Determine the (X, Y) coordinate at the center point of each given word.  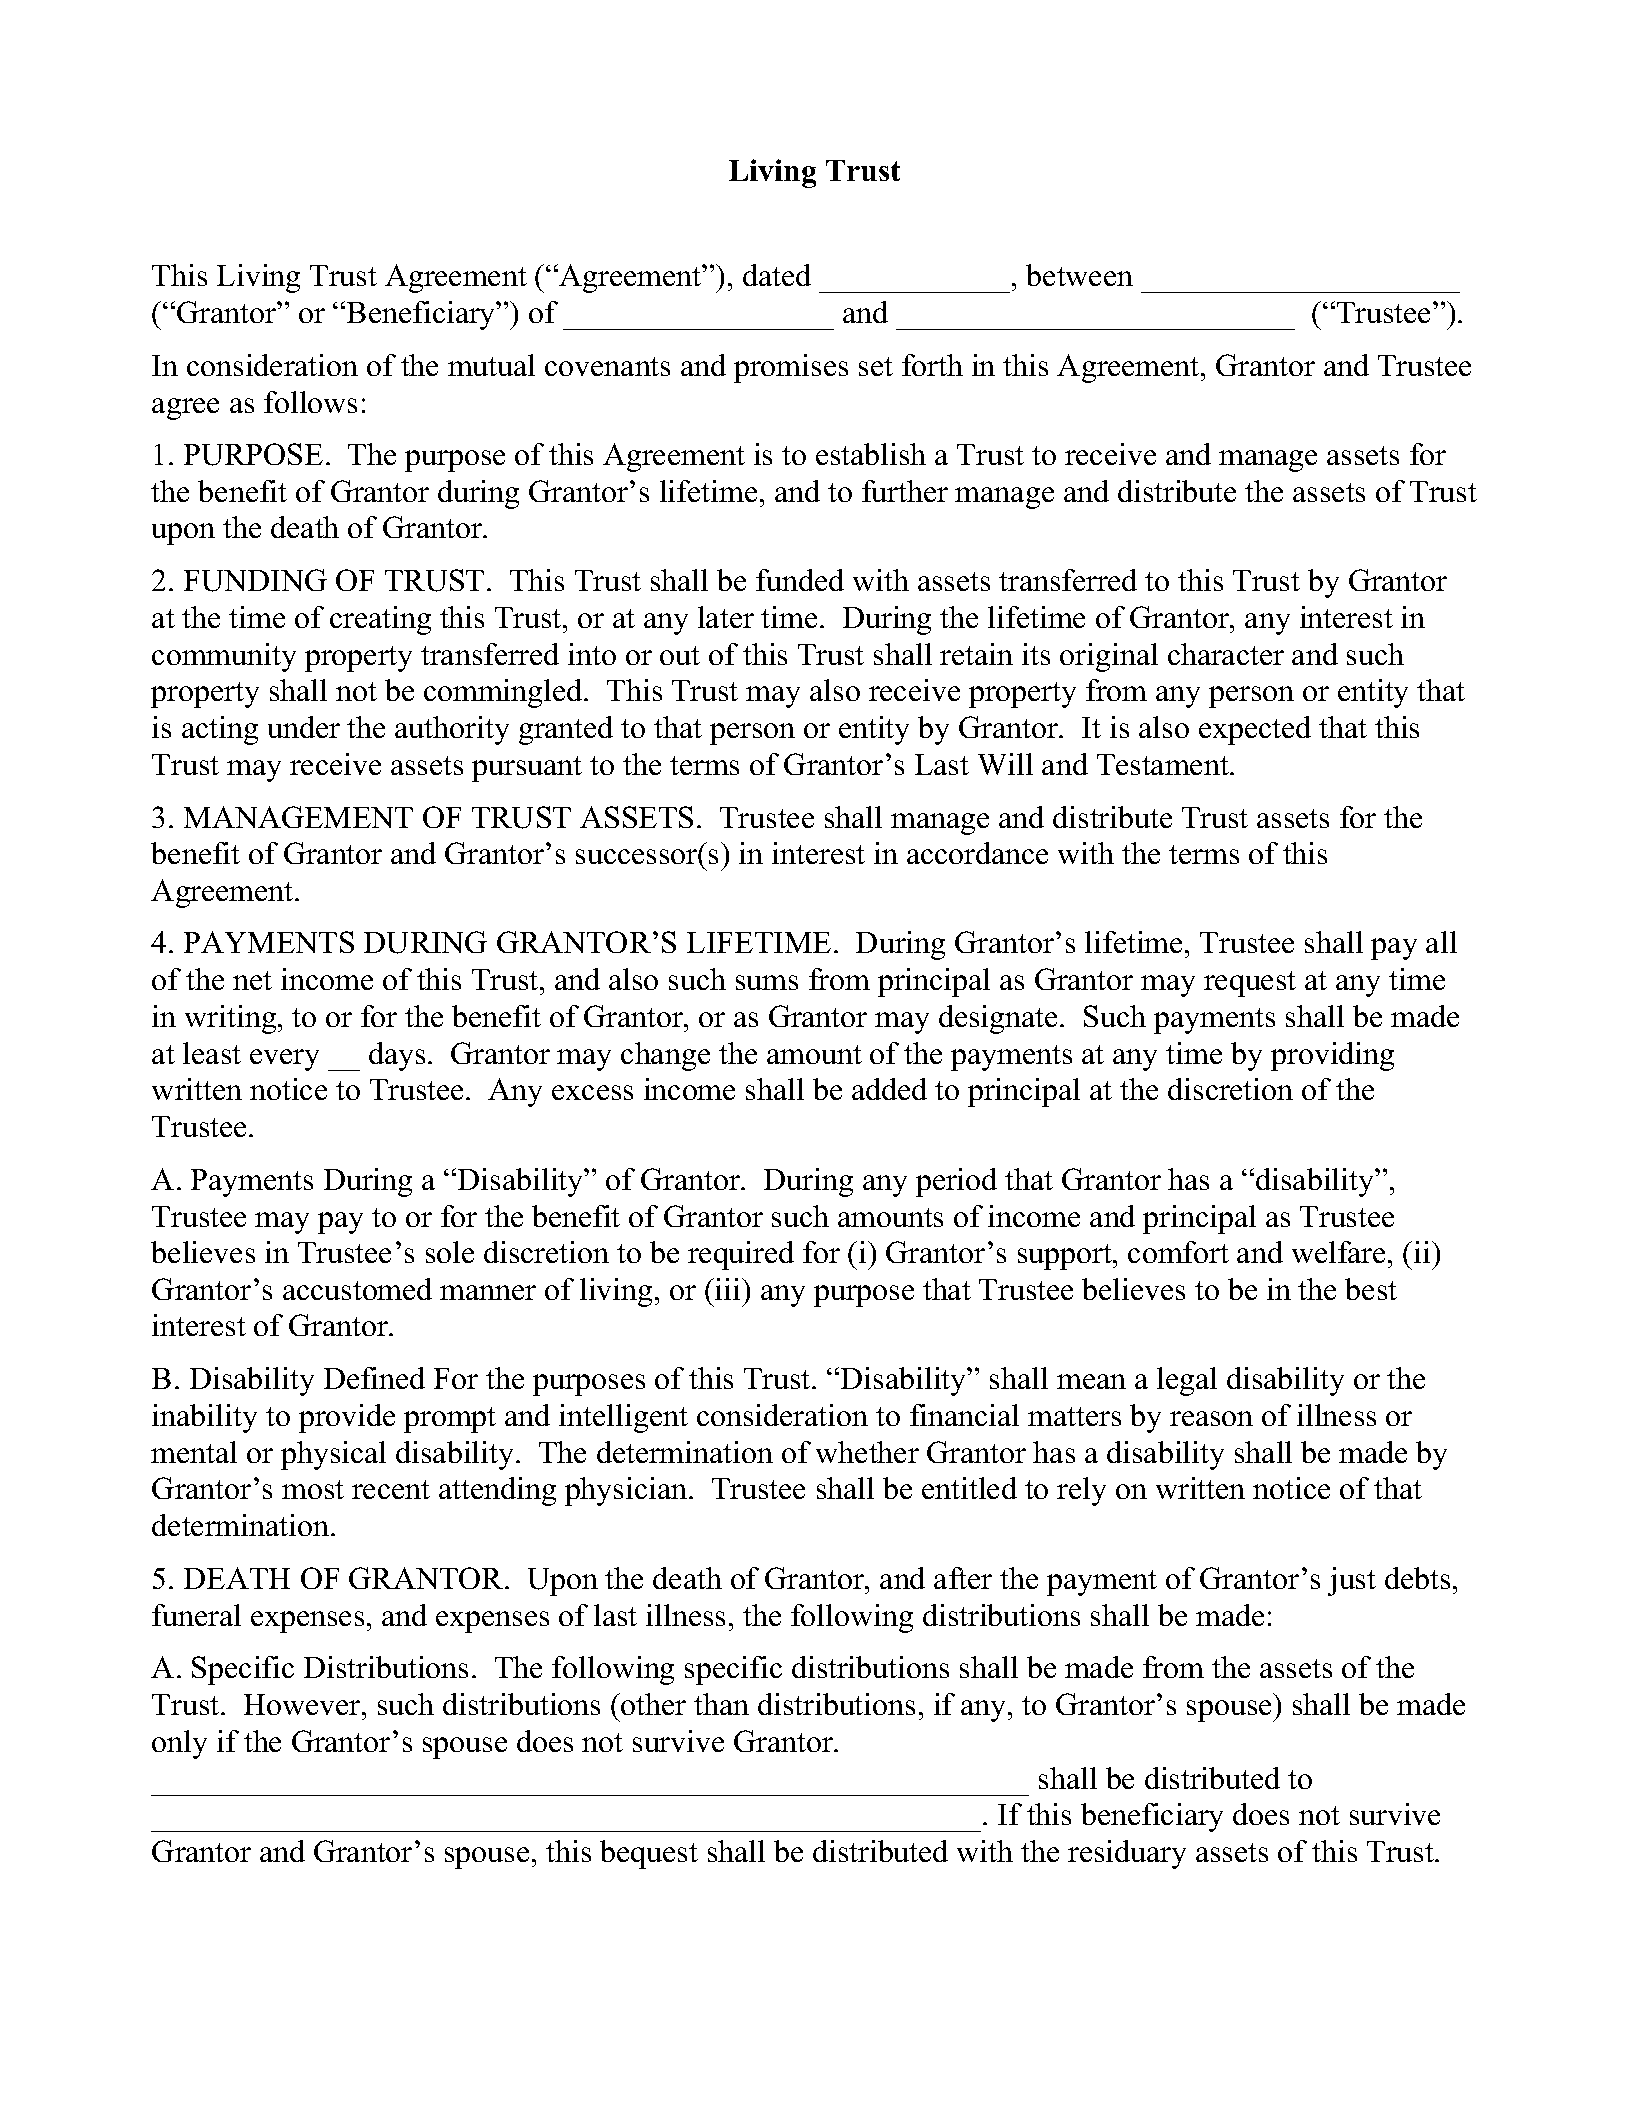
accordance (977, 853)
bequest (649, 1854)
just (1352, 1581)
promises (791, 368)
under (304, 727)
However (303, 1704)
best (1371, 1289)
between (1079, 275)
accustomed (357, 1289)
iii (728, 1289)
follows (310, 402)
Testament (1164, 764)
